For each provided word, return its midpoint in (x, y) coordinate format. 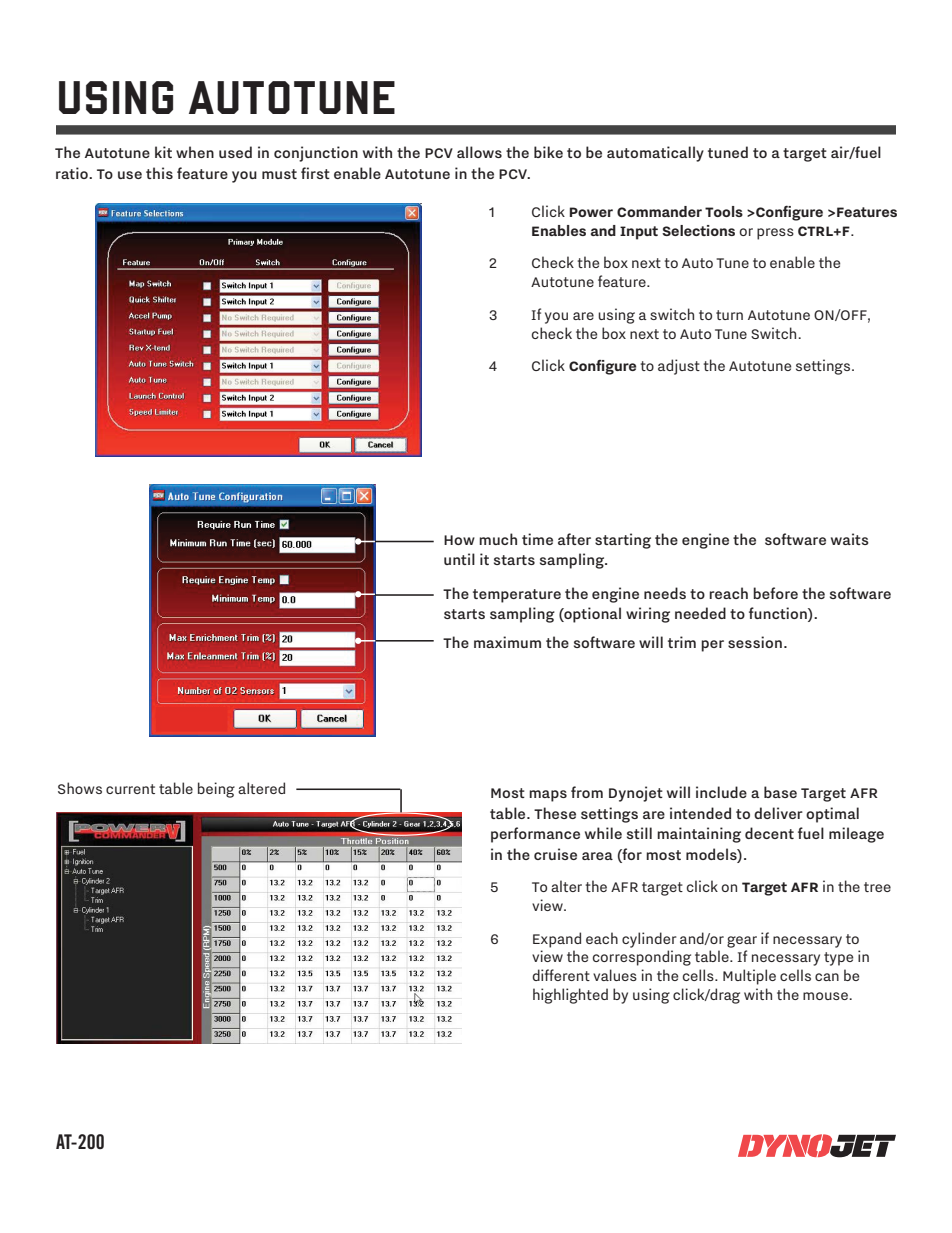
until (459, 559)
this (159, 173)
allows (479, 152)
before (775, 593)
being (216, 790)
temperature (517, 596)
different (561, 975)
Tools (724, 211)
